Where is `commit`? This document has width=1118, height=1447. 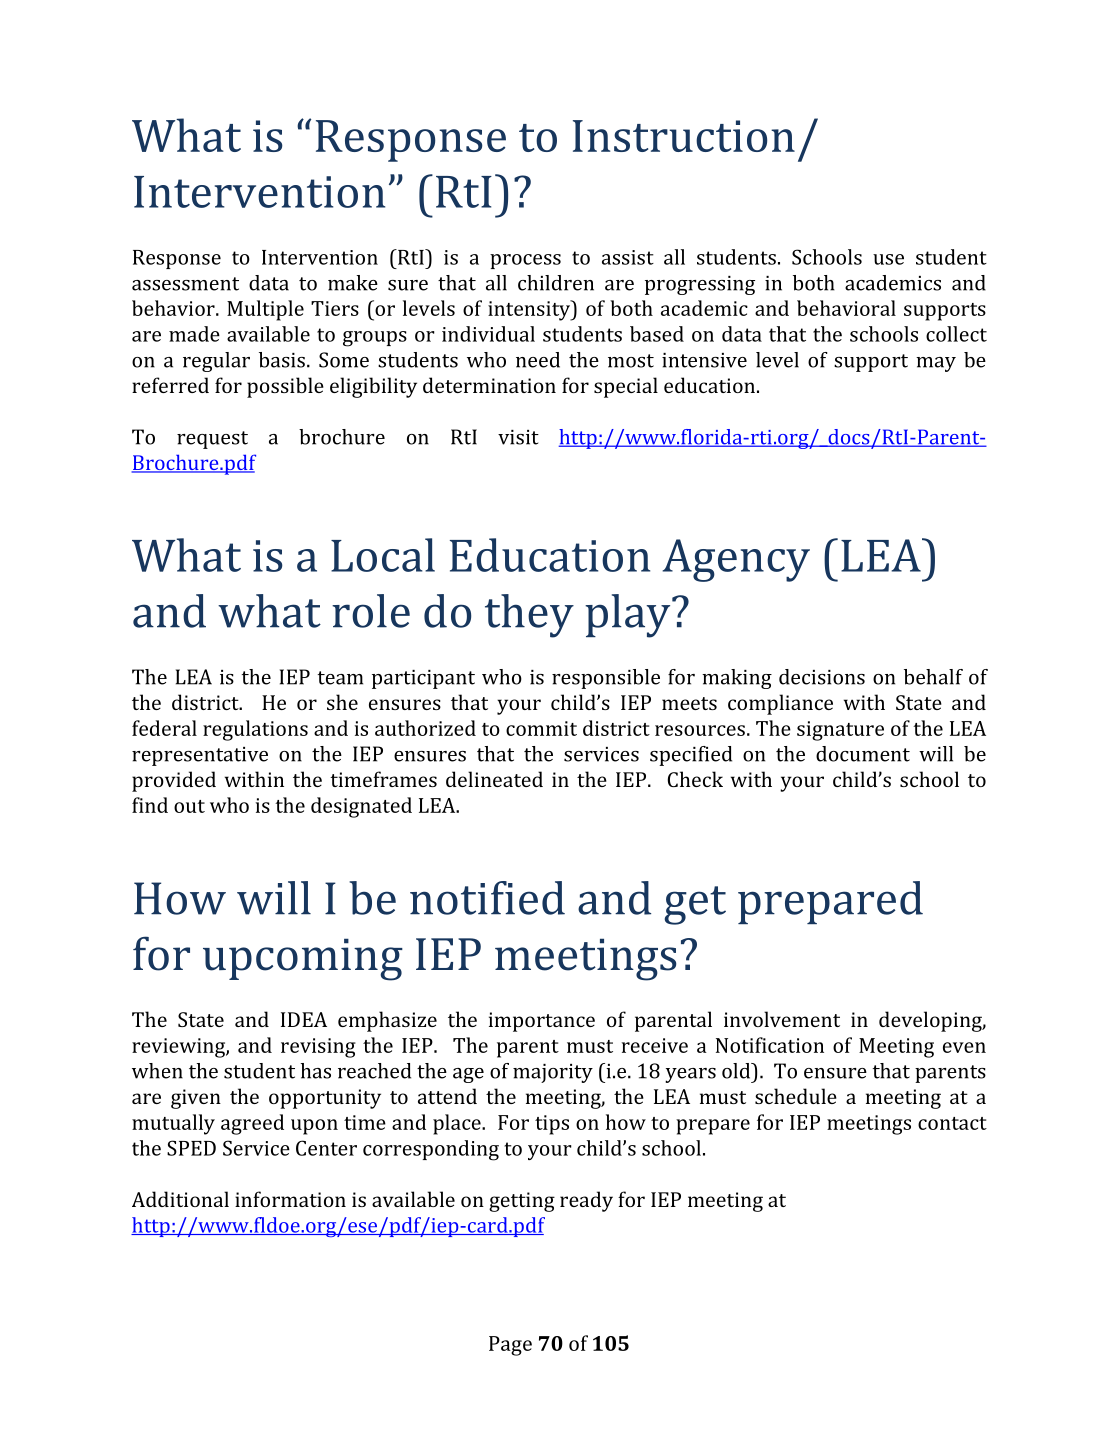 commit is located at coordinates (541, 728).
